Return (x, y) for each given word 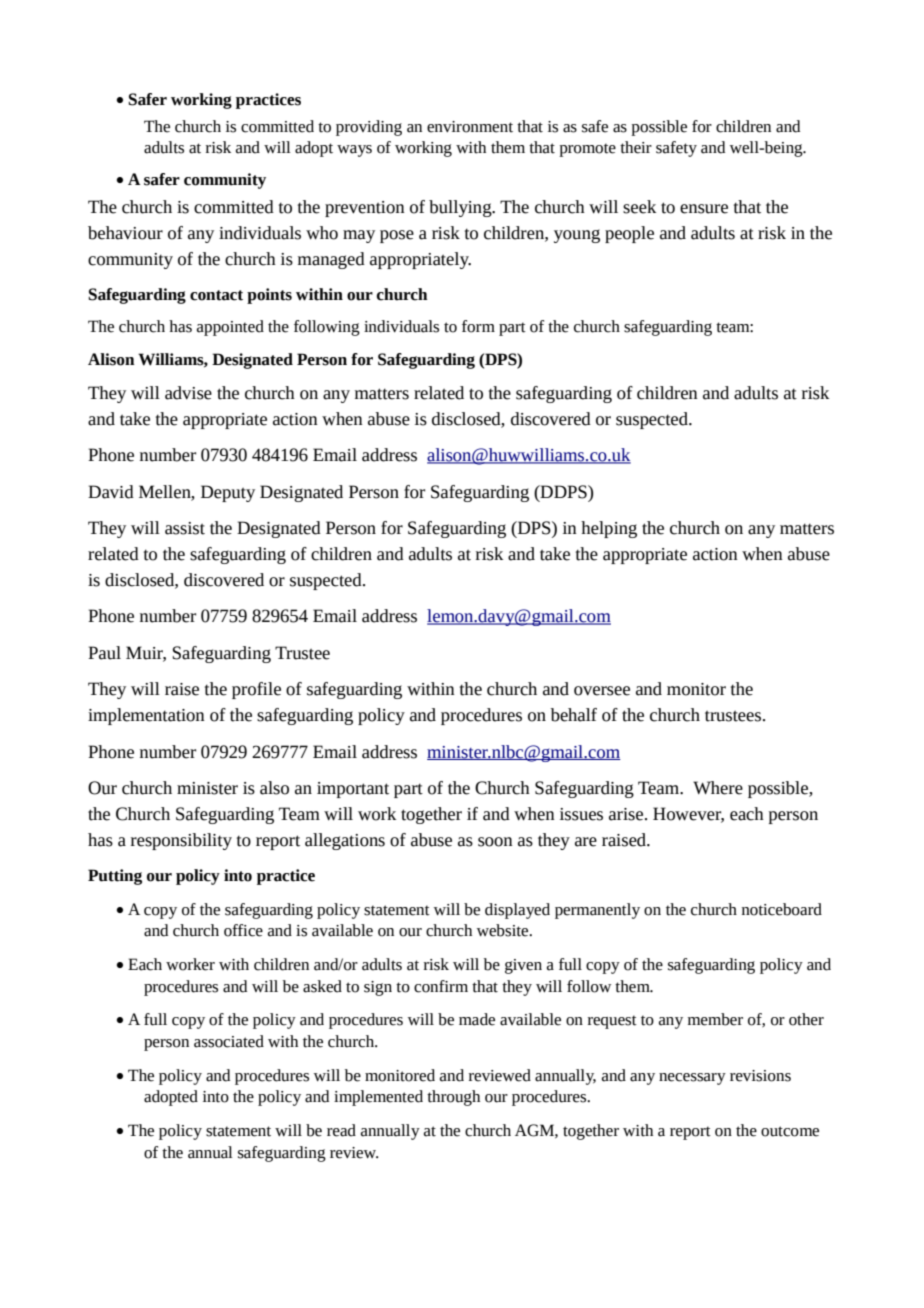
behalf (574, 715)
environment (470, 127)
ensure (704, 209)
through (453, 1098)
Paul (104, 653)
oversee (602, 691)
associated (229, 1041)
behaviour (125, 233)
